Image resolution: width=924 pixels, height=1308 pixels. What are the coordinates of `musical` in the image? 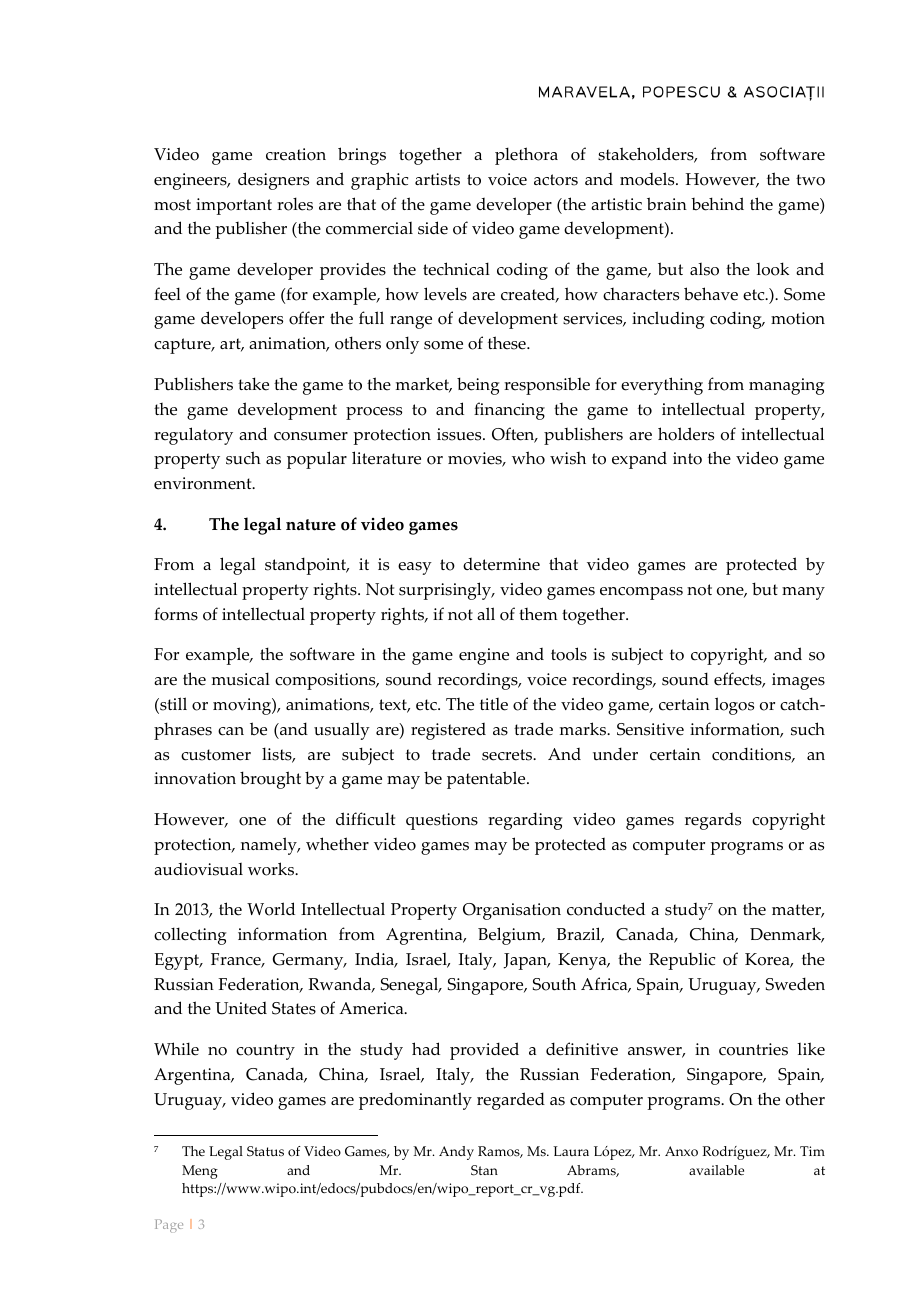 It's located at (241, 679).
